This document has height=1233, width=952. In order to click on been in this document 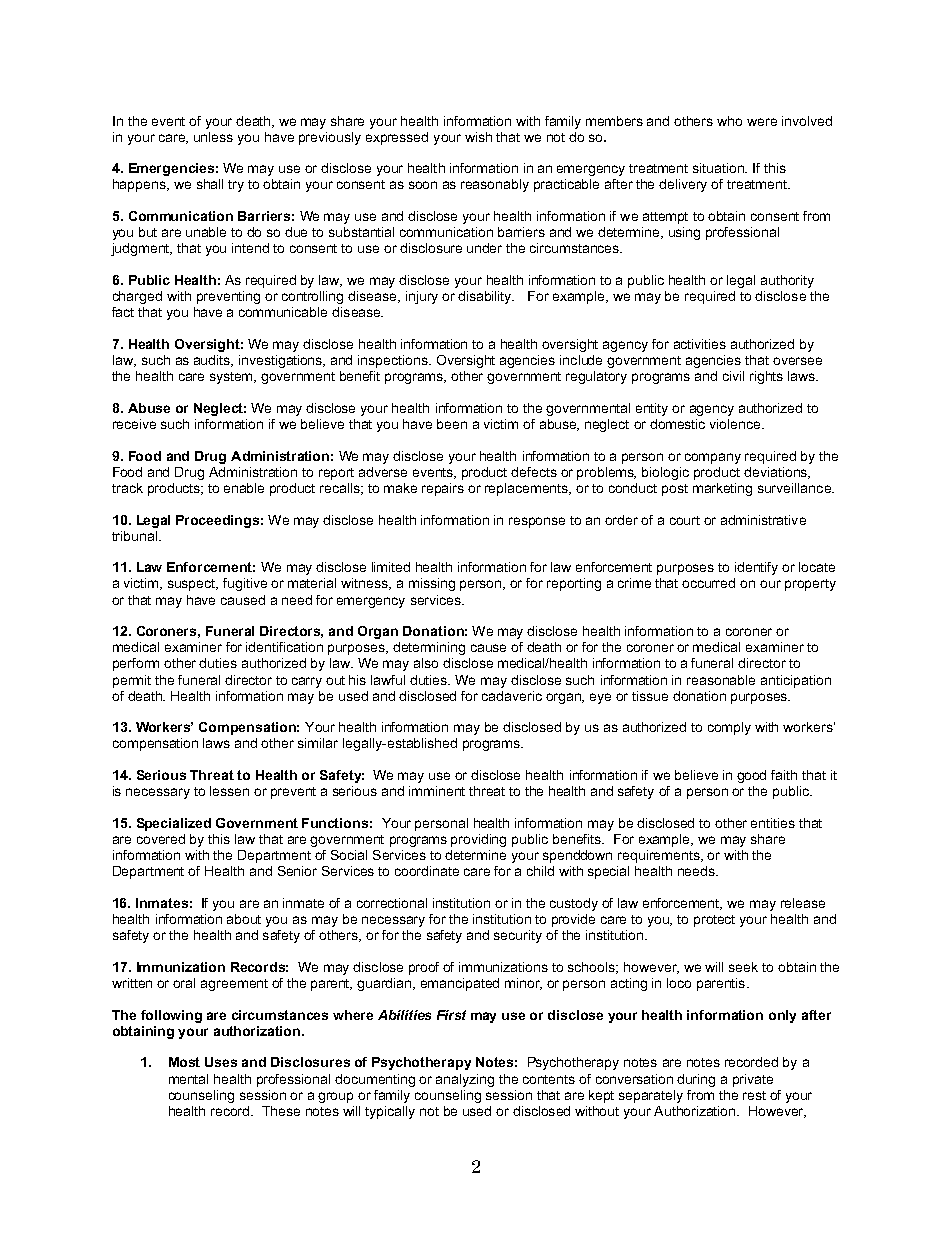, I will do `click(452, 424)`.
